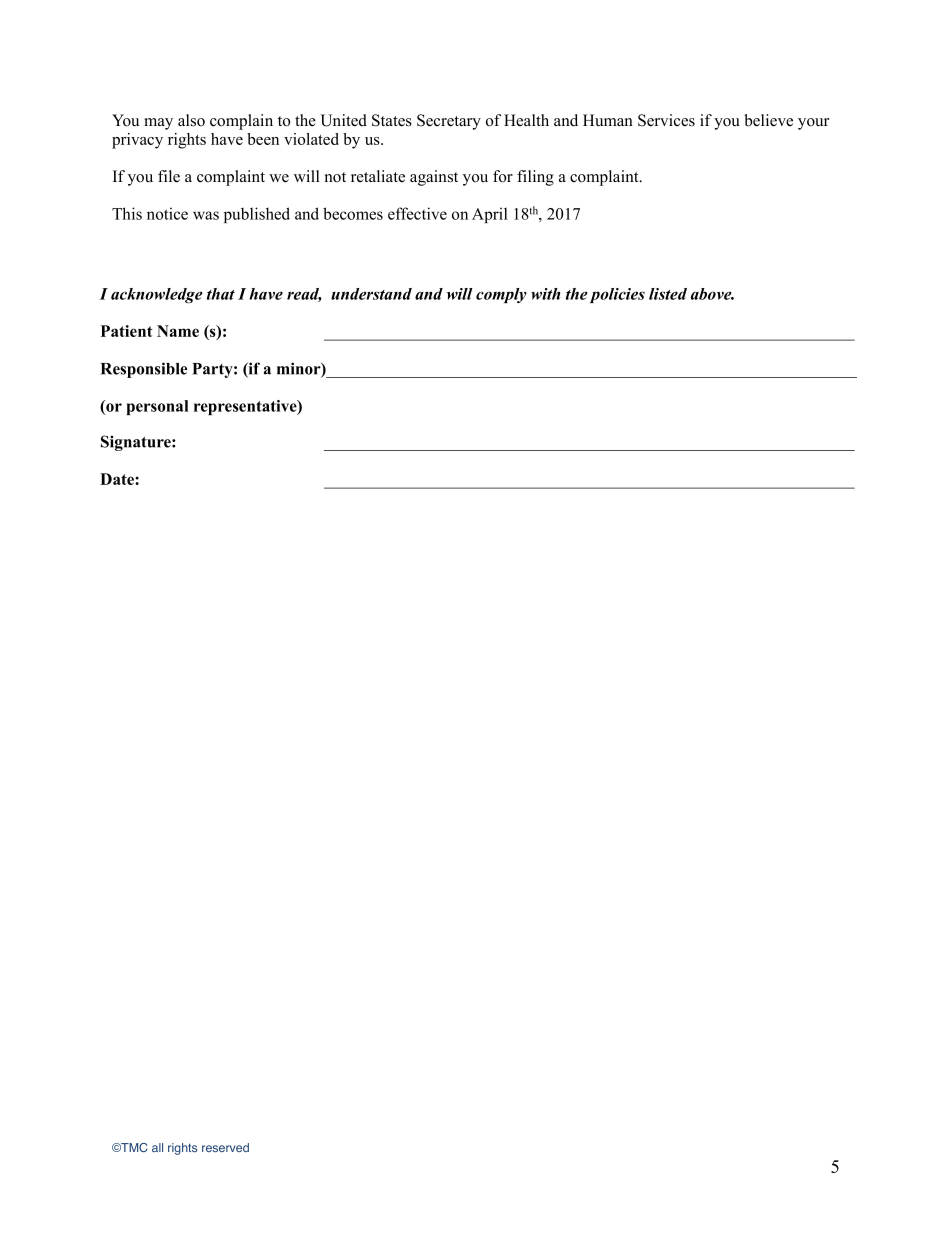 The image size is (952, 1233). I want to click on Secretary, so click(449, 122).
